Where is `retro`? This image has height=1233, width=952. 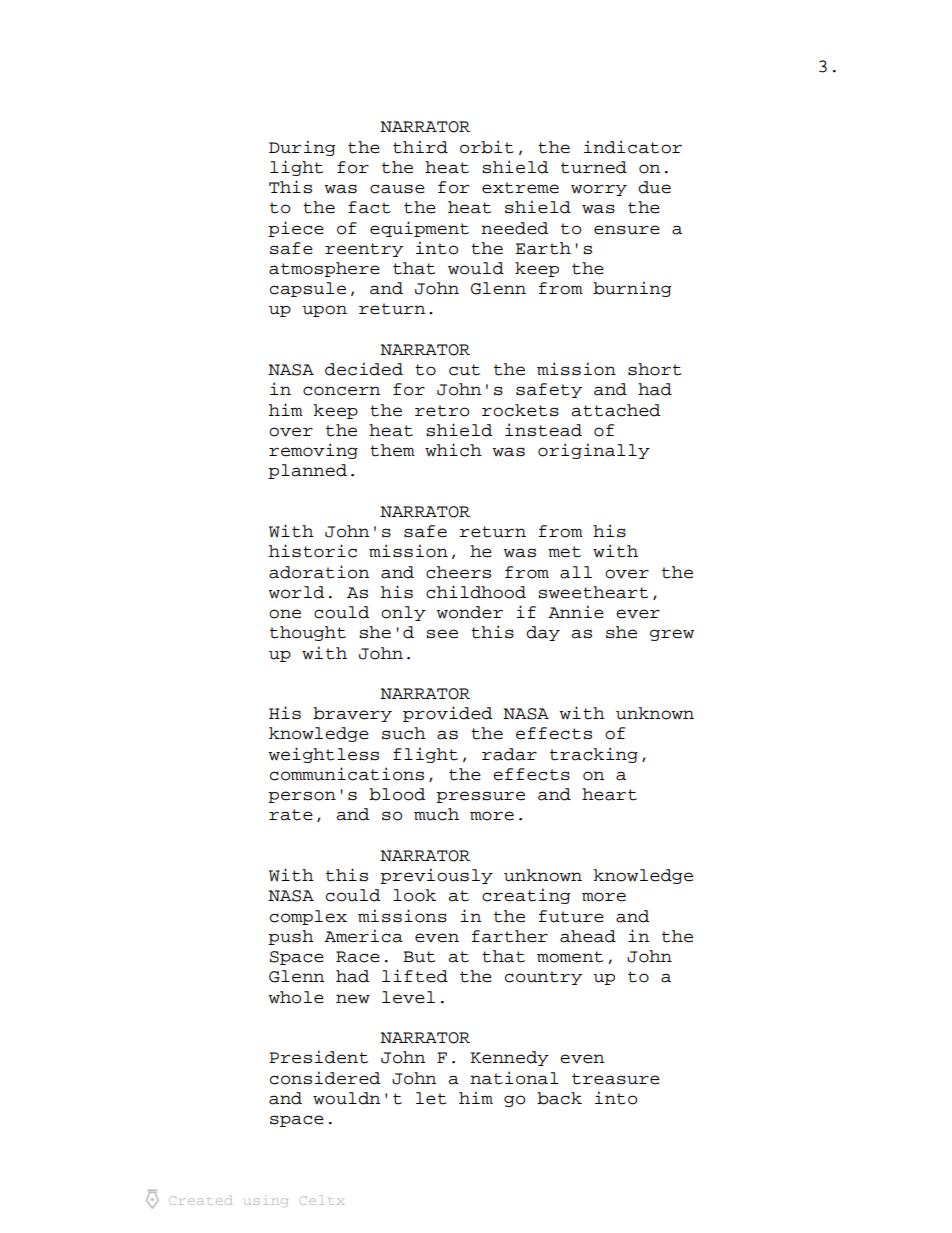
retro is located at coordinates (442, 411).
